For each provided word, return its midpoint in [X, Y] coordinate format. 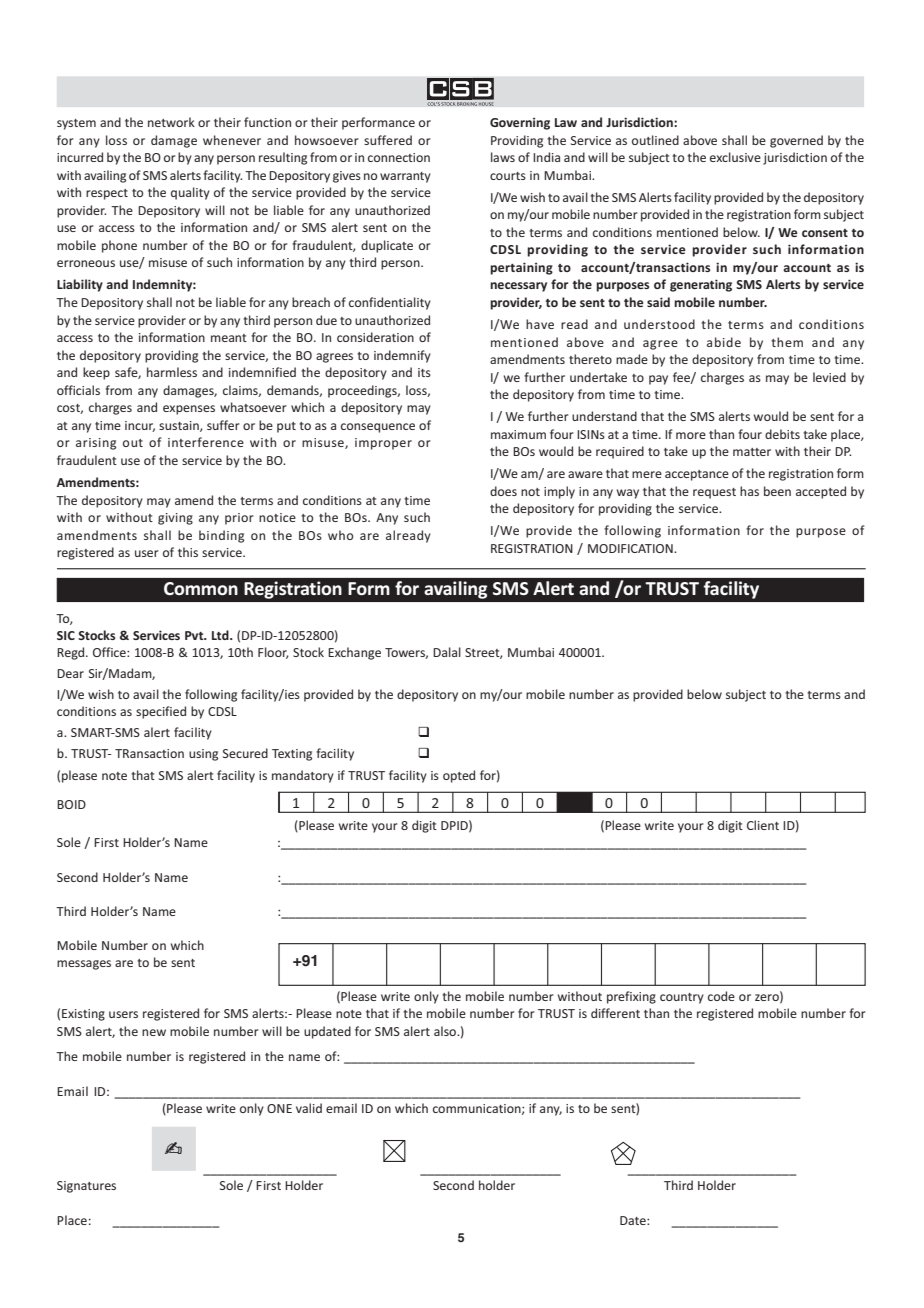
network [171, 122]
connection [399, 157]
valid [309, 1108]
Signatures [86, 1187]
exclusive [735, 157]
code [721, 996]
